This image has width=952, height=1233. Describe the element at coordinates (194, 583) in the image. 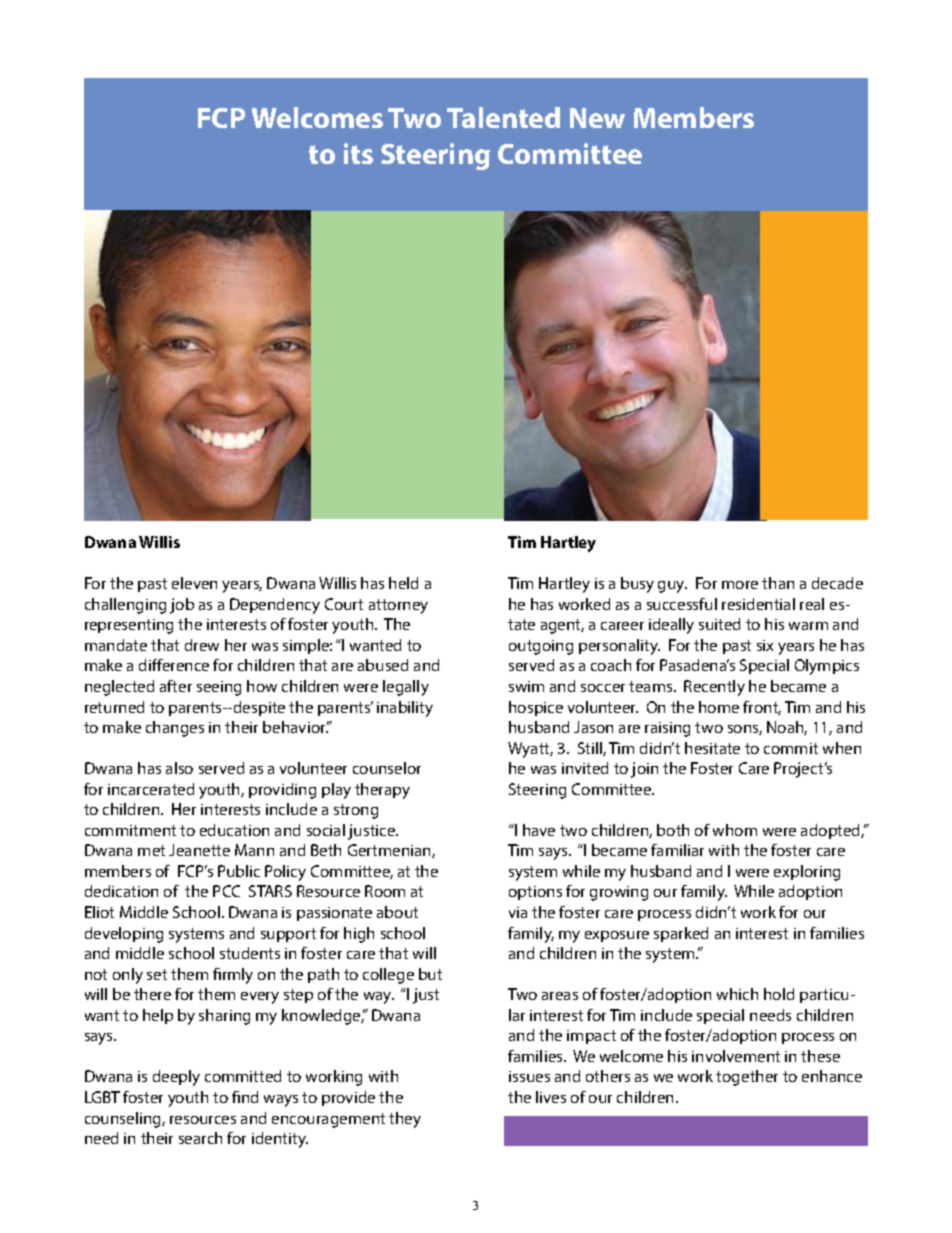

I see `eleven` at that location.
